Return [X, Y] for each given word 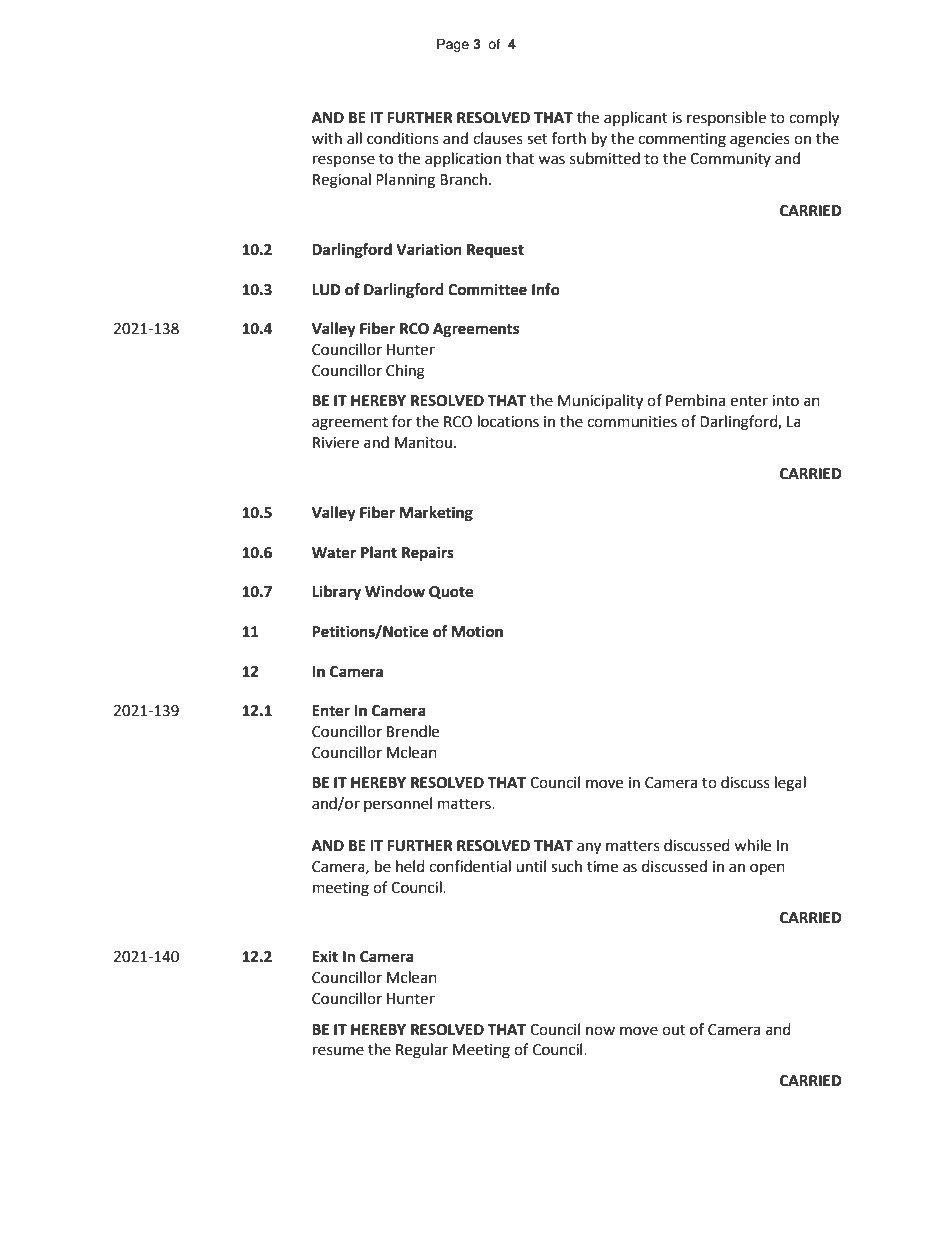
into [785, 401]
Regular [422, 1051]
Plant [379, 552]
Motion [477, 631]
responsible [726, 118]
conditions [403, 138]
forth [569, 138]
